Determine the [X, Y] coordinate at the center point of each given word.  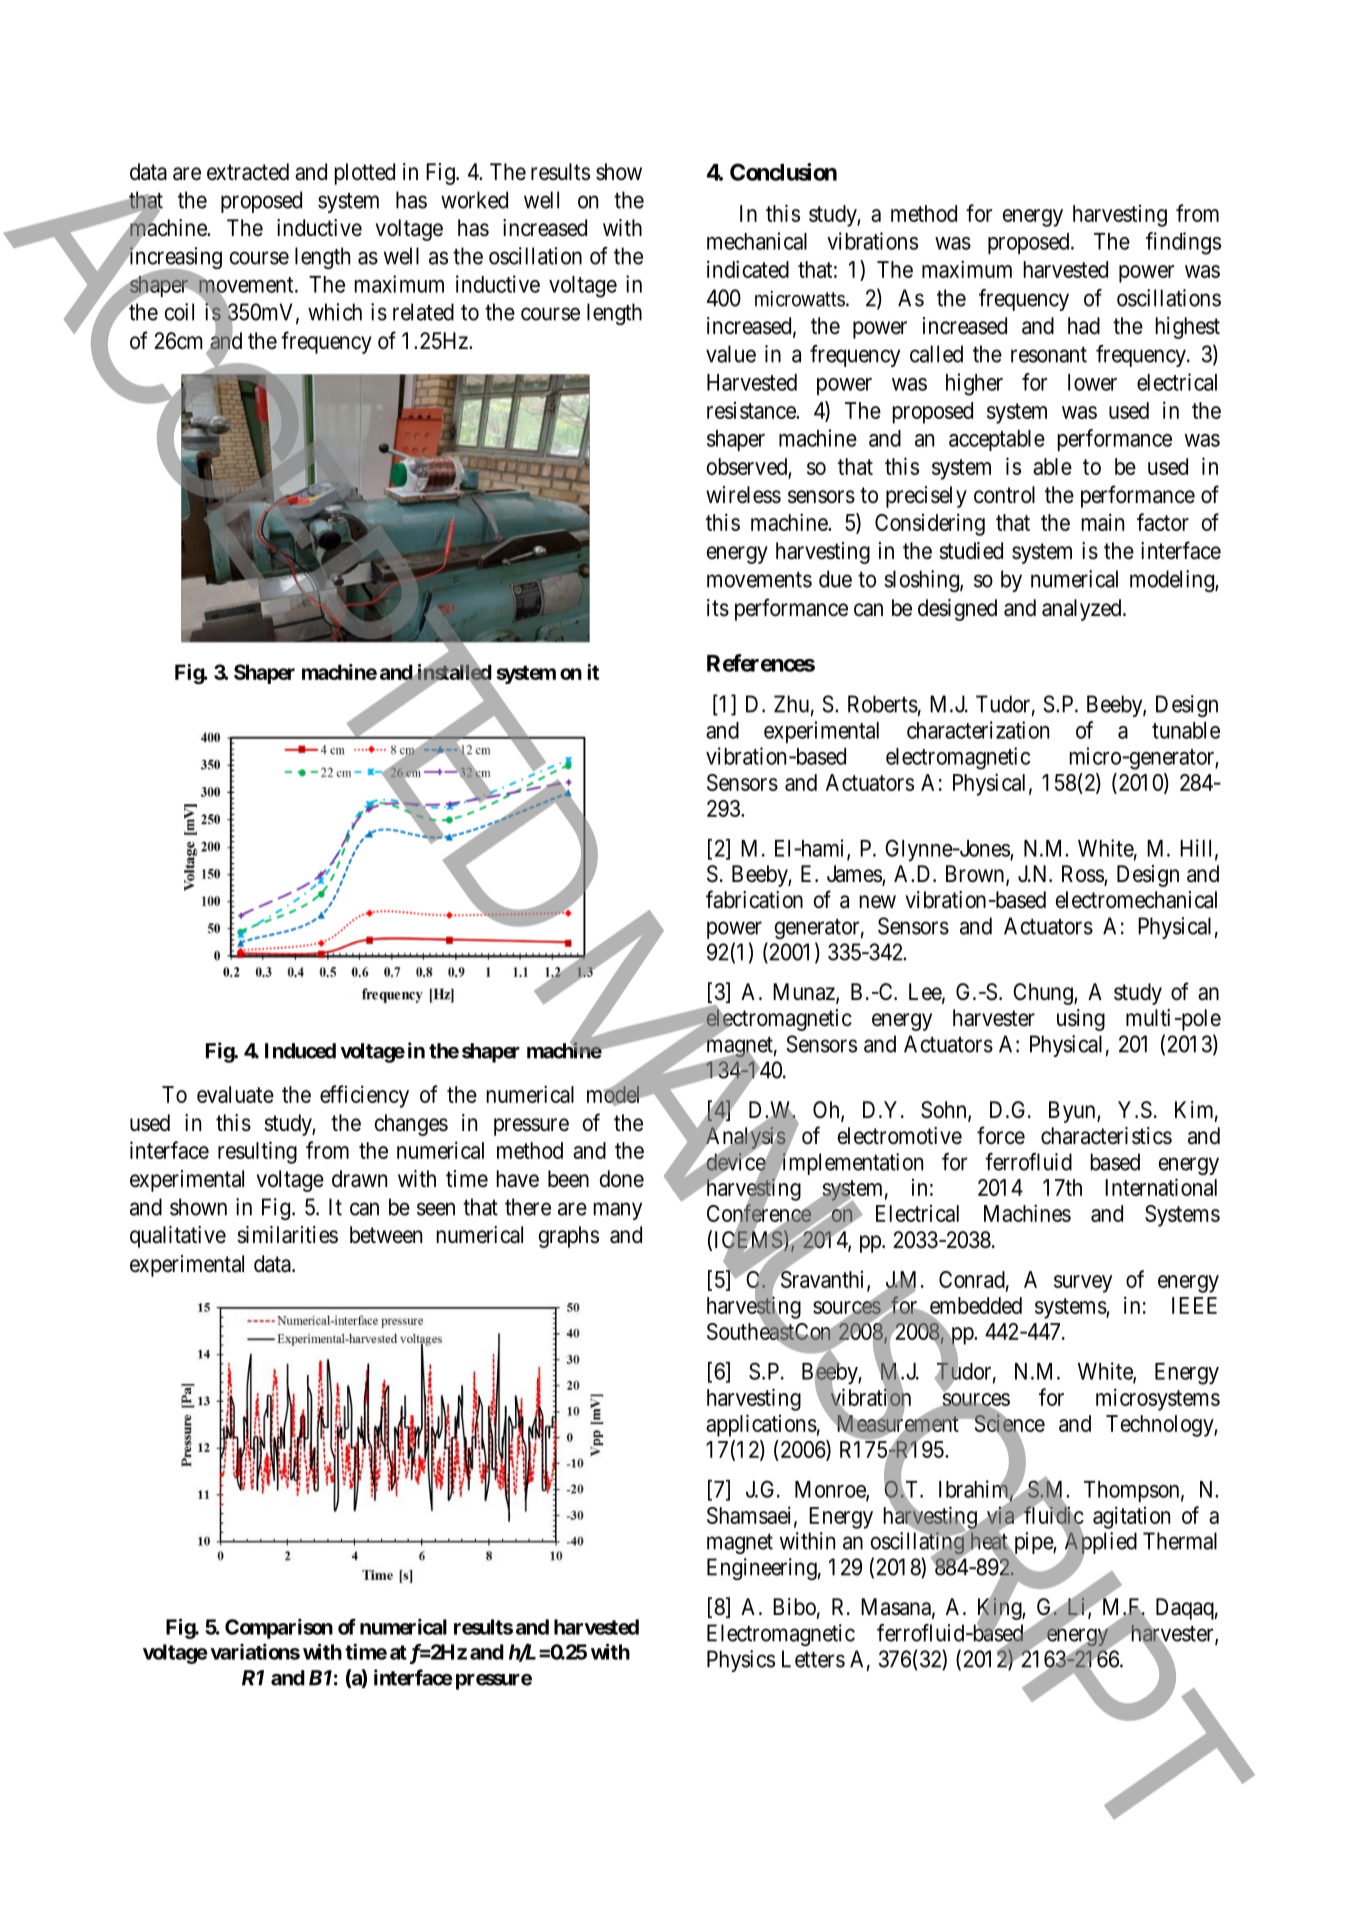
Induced [300, 1051]
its [718, 608]
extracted [248, 172]
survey [1083, 1284]
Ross [1083, 875]
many [618, 1211]
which [335, 312]
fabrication [754, 899]
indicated [748, 269]
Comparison [279, 1628]
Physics [741, 1661]
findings [1183, 243]
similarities [287, 1235]
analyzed [1083, 610]
